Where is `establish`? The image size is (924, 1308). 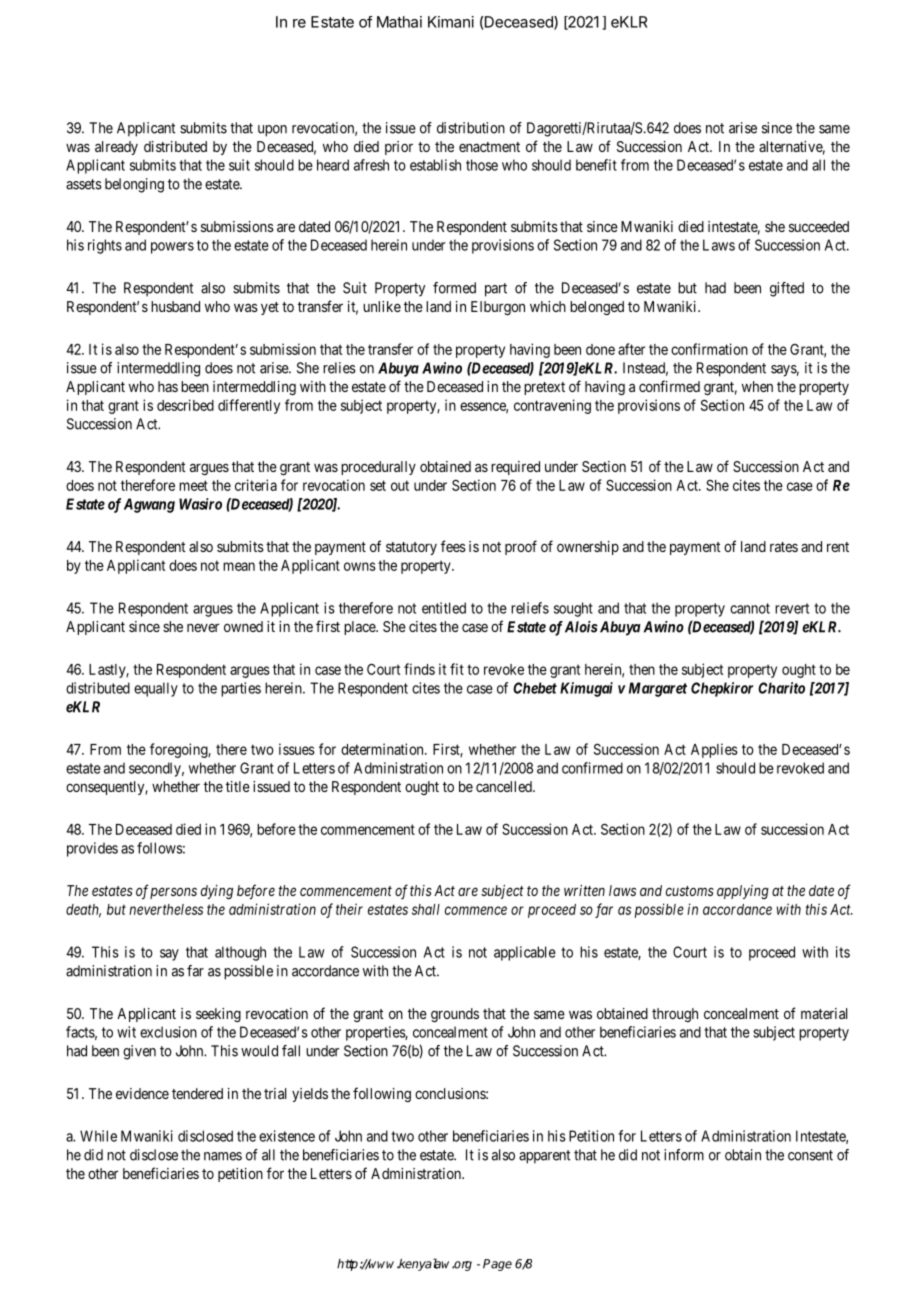
establish is located at coordinates (435, 165).
